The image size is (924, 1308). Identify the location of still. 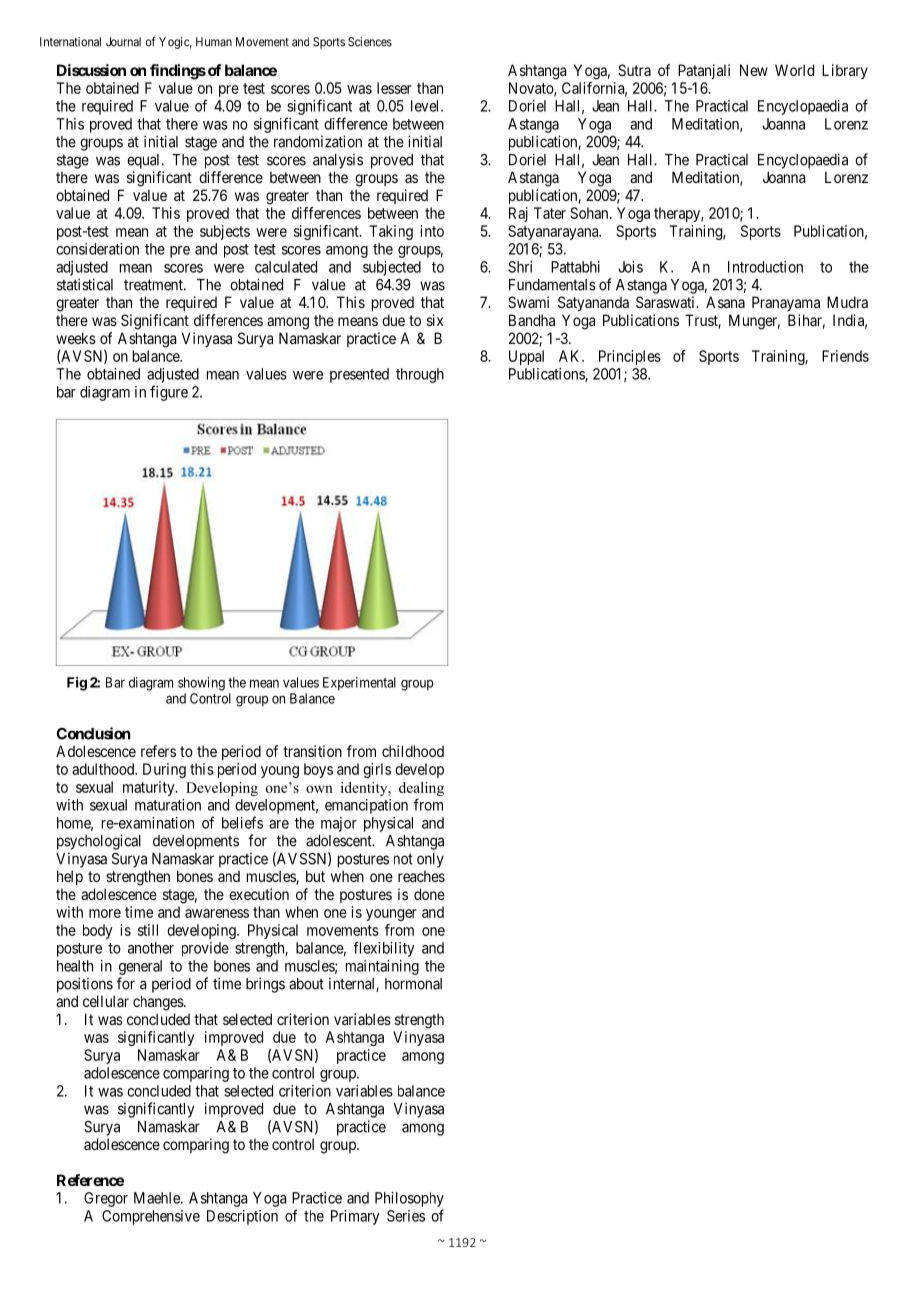
(148, 930).
